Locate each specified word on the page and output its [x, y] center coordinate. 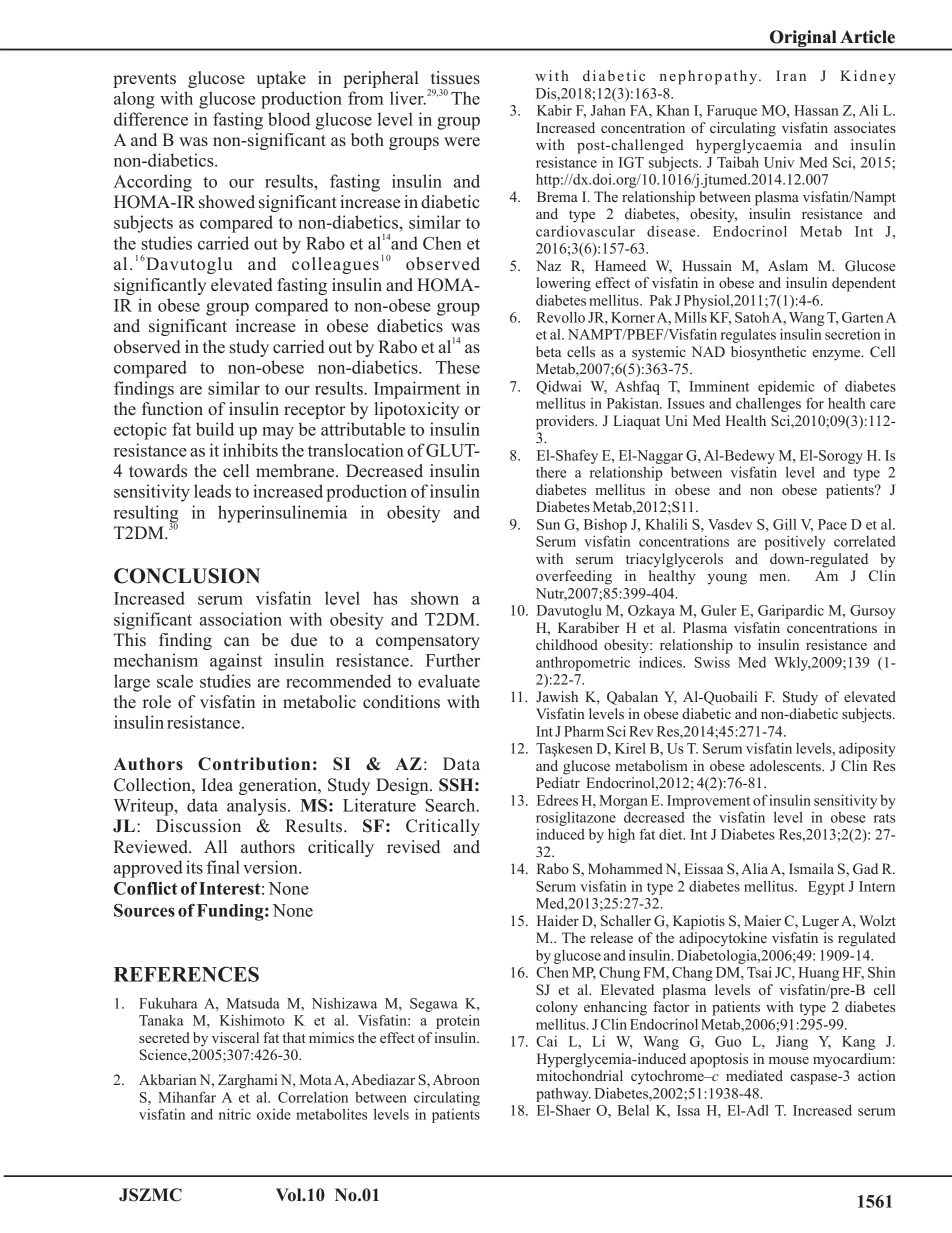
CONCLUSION [187, 576]
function [172, 408]
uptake [281, 79]
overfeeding [574, 577]
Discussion [198, 826]
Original [803, 38]
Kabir [554, 110]
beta [548, 351]
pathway [563, 1095]
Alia [754, 868]
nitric [235, 1114]
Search [452, 805]
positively [795, 543]
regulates [748, 336]
